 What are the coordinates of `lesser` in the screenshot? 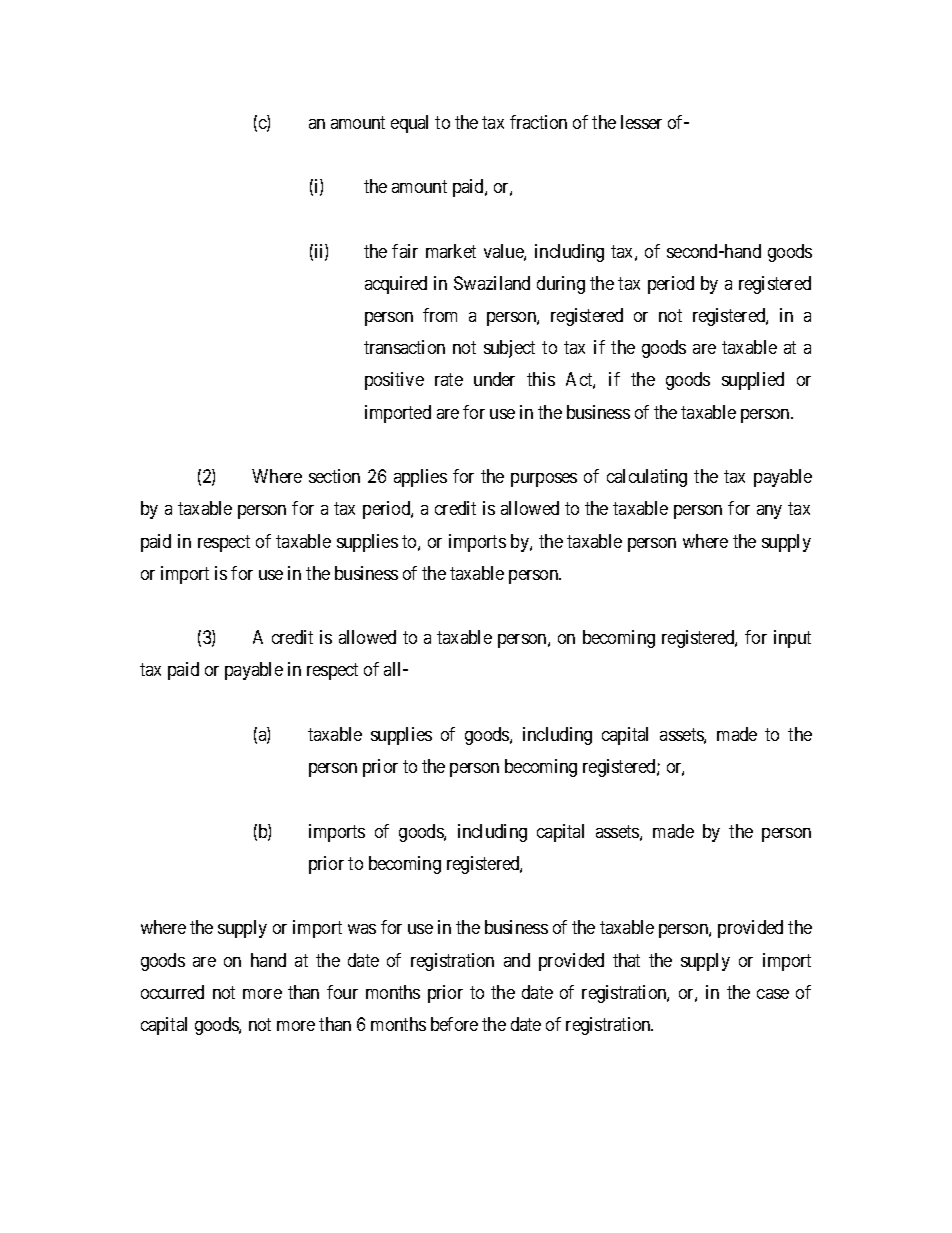 It's located at (641, 122).
